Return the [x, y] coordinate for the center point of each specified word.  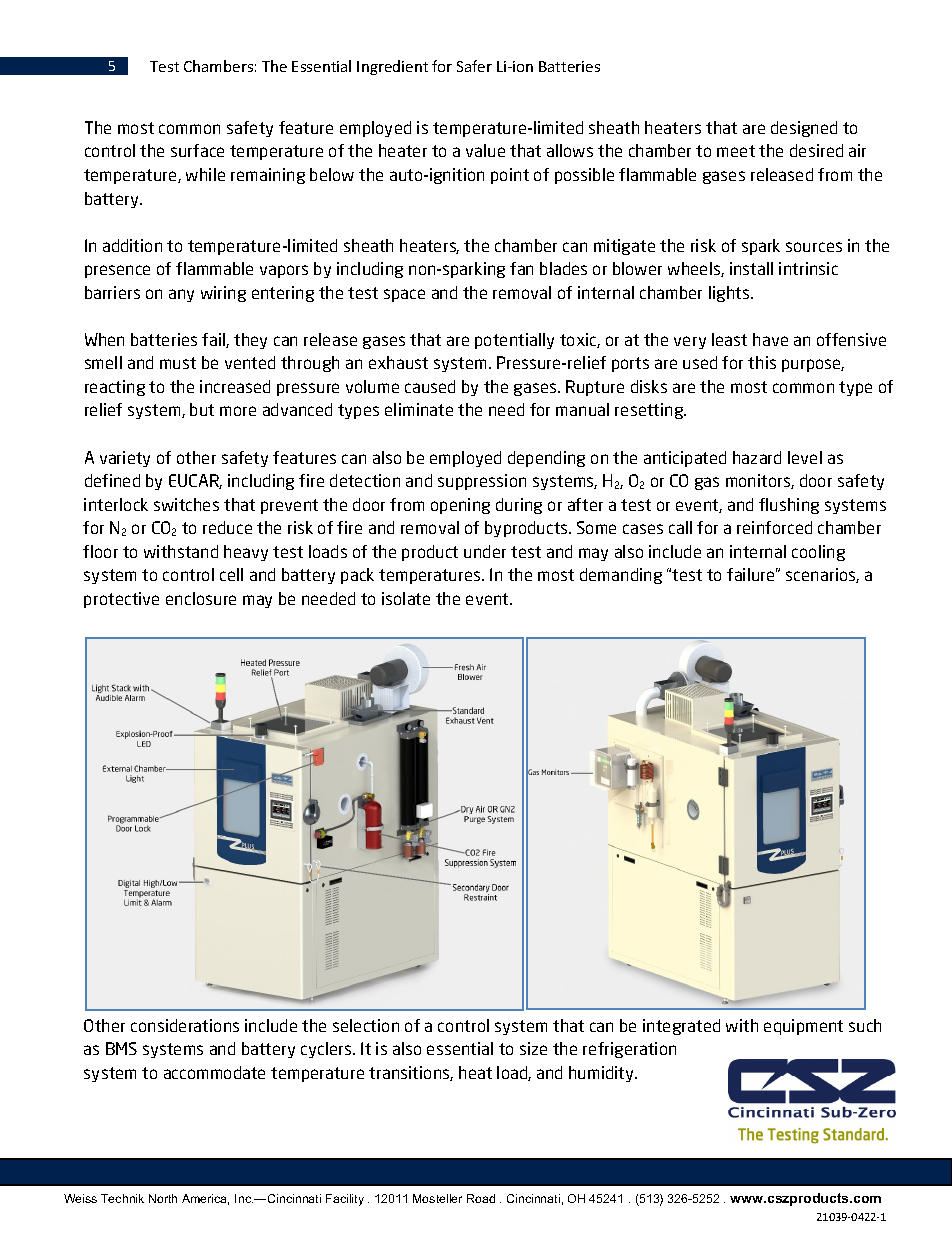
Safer [474, 66]
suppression [482, 482]
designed [804, 129]
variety [125, 459]
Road [481, 1198]
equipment [803, 1027]
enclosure [201, 598]
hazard [757, 457]
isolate [406, 598]
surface [197, 150]
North [163, 1198]
